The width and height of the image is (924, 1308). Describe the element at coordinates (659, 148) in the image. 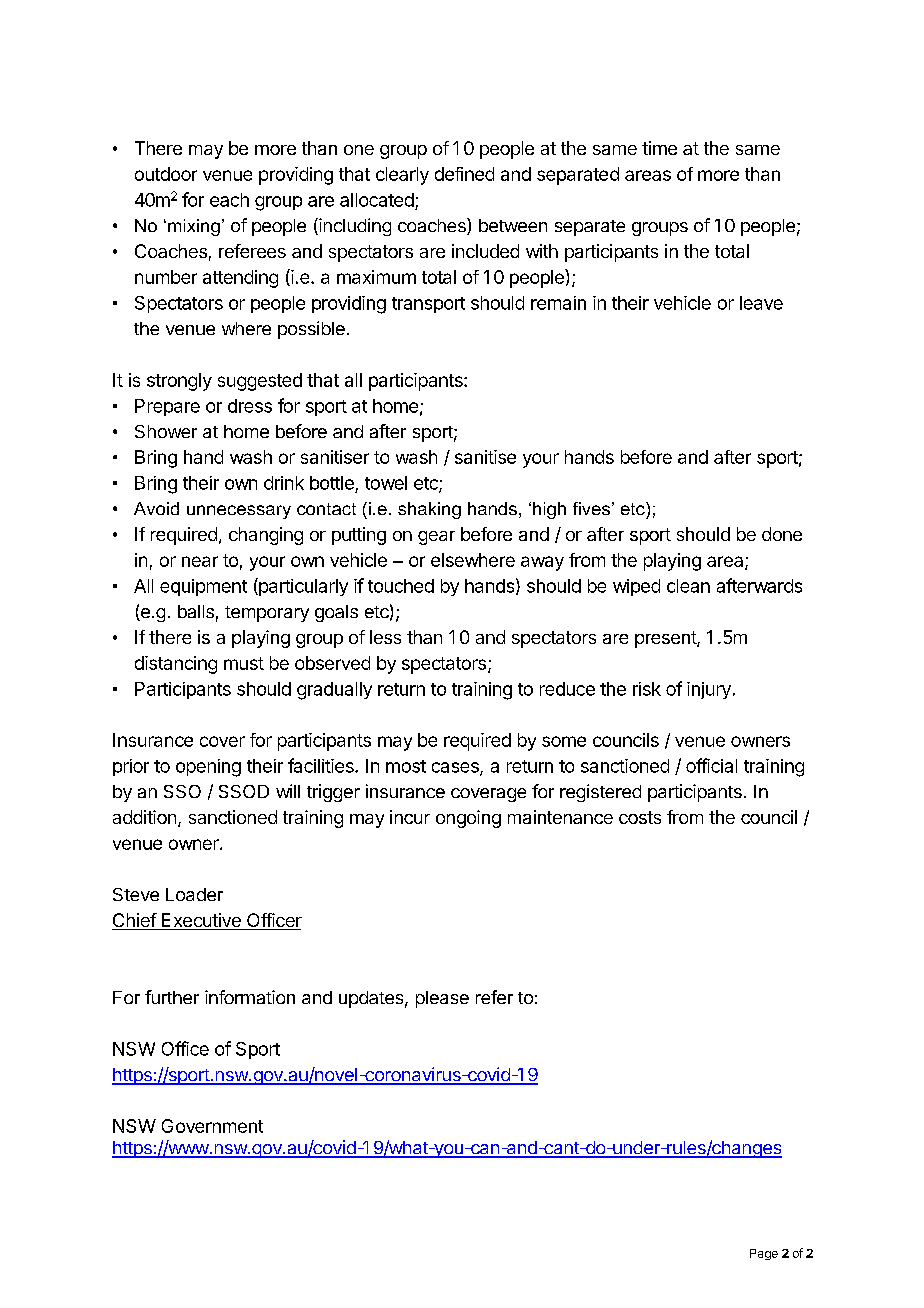

I see `time` at that location.
